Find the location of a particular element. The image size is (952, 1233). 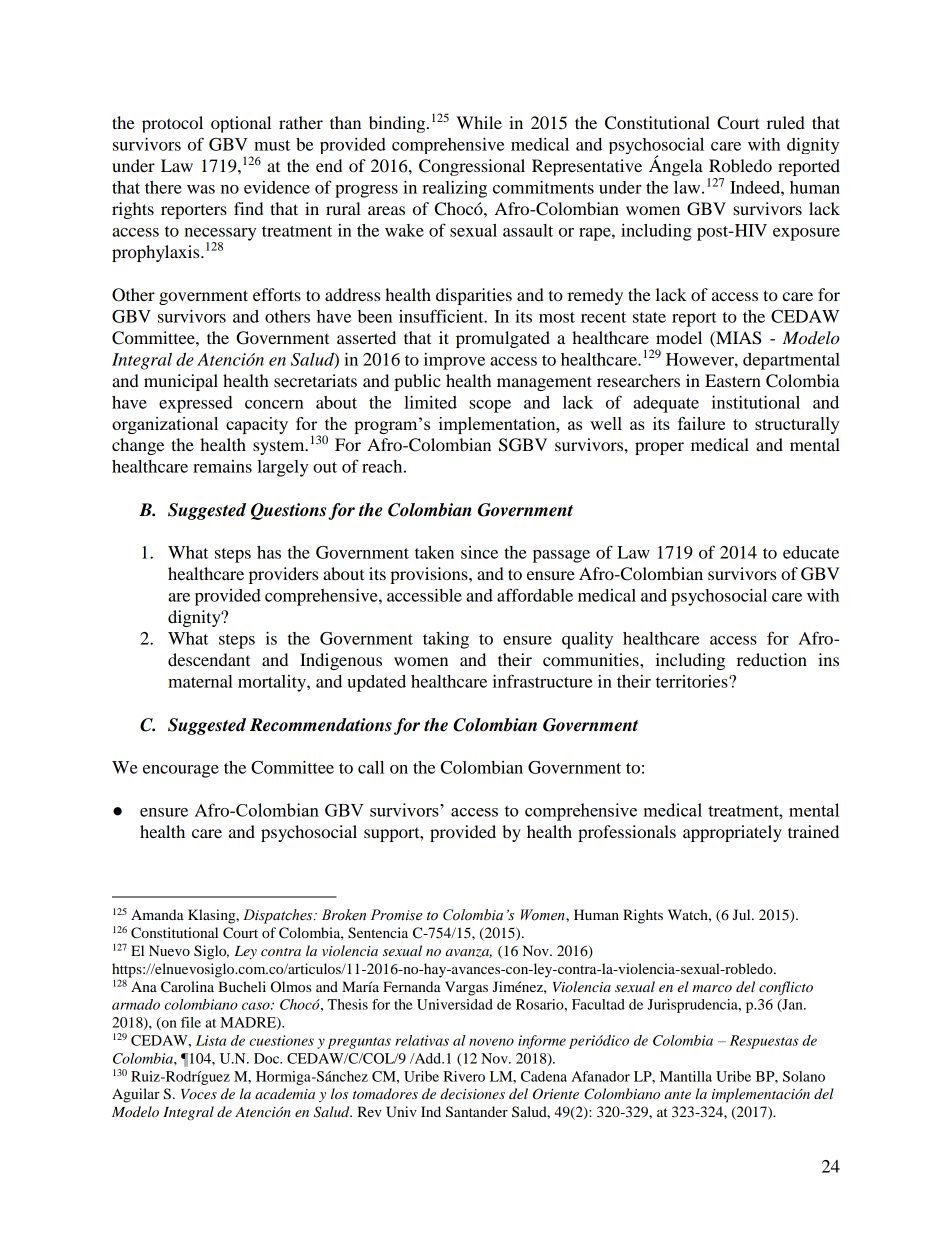

optional is located at coordinates (241, 124).
